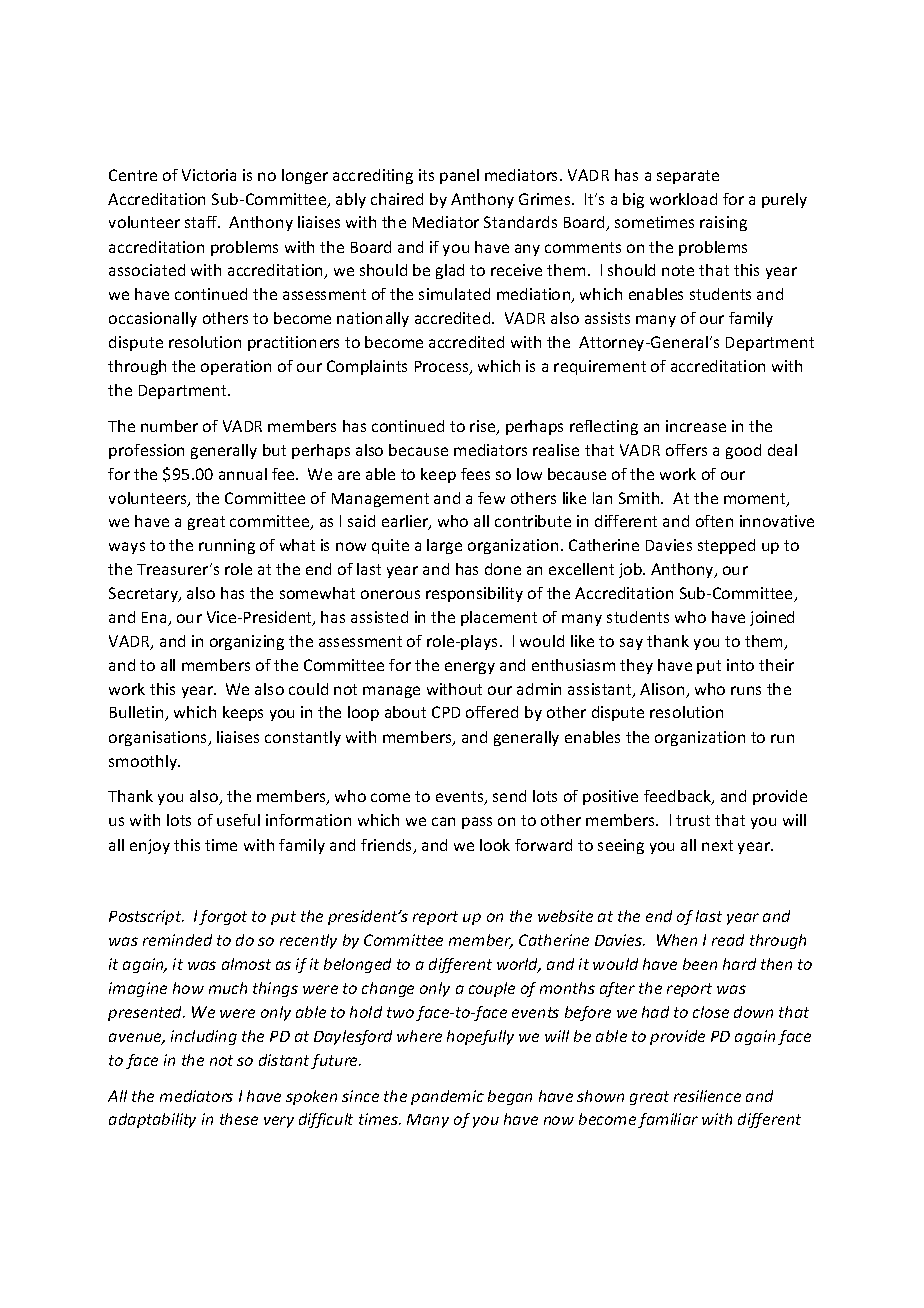 The height and width of the document is (1308, 924). Describe the element at coordinates (717, 845) in the document. I see `next` at that location.
